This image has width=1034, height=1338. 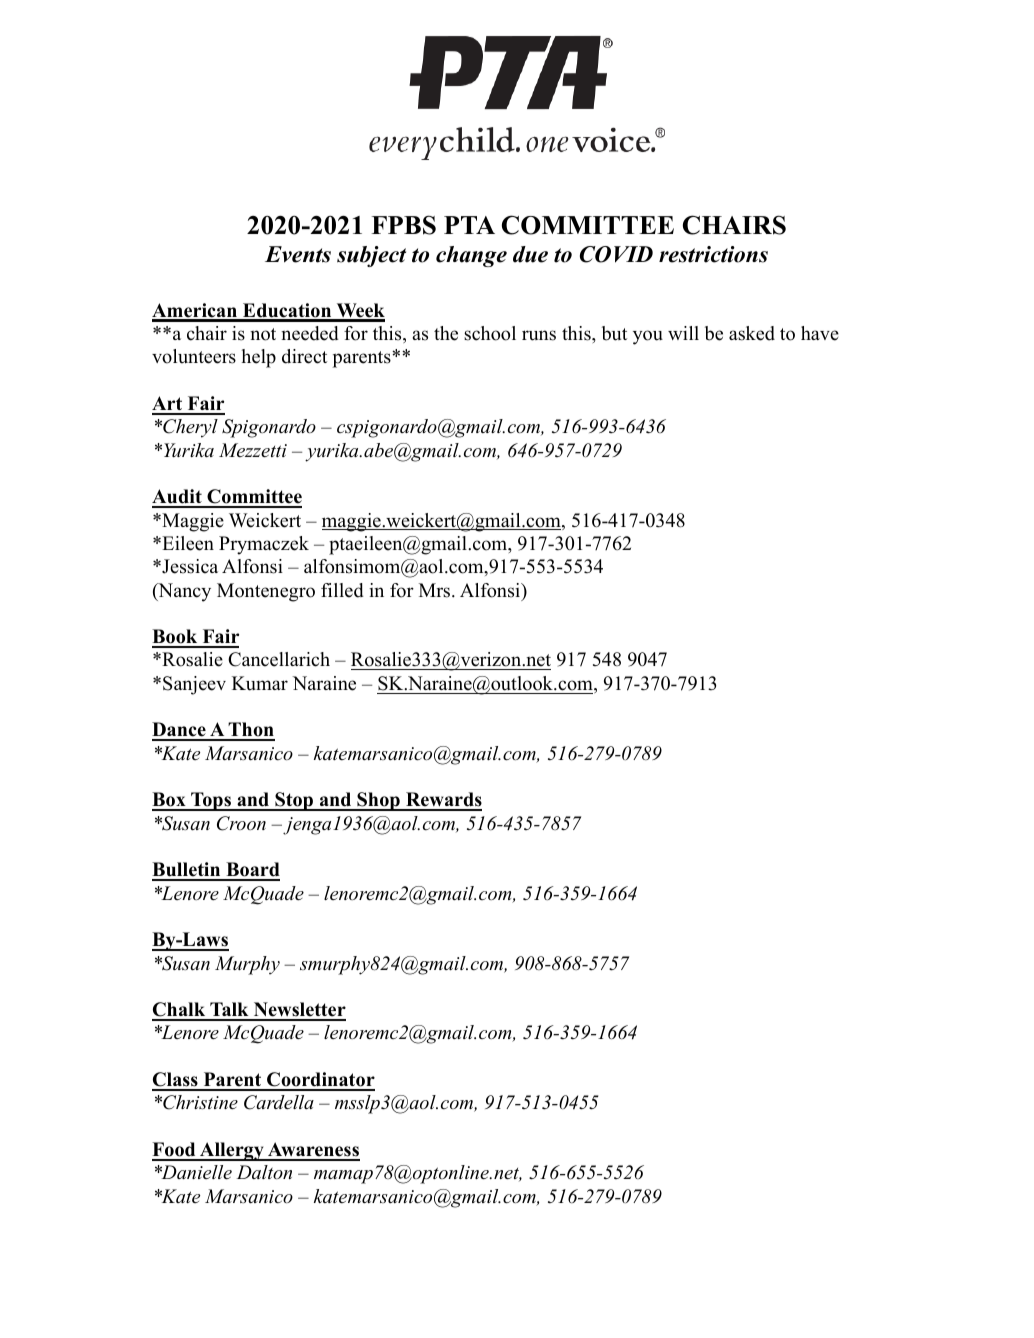 I want to click on Events, so click(x=298, y=254).
